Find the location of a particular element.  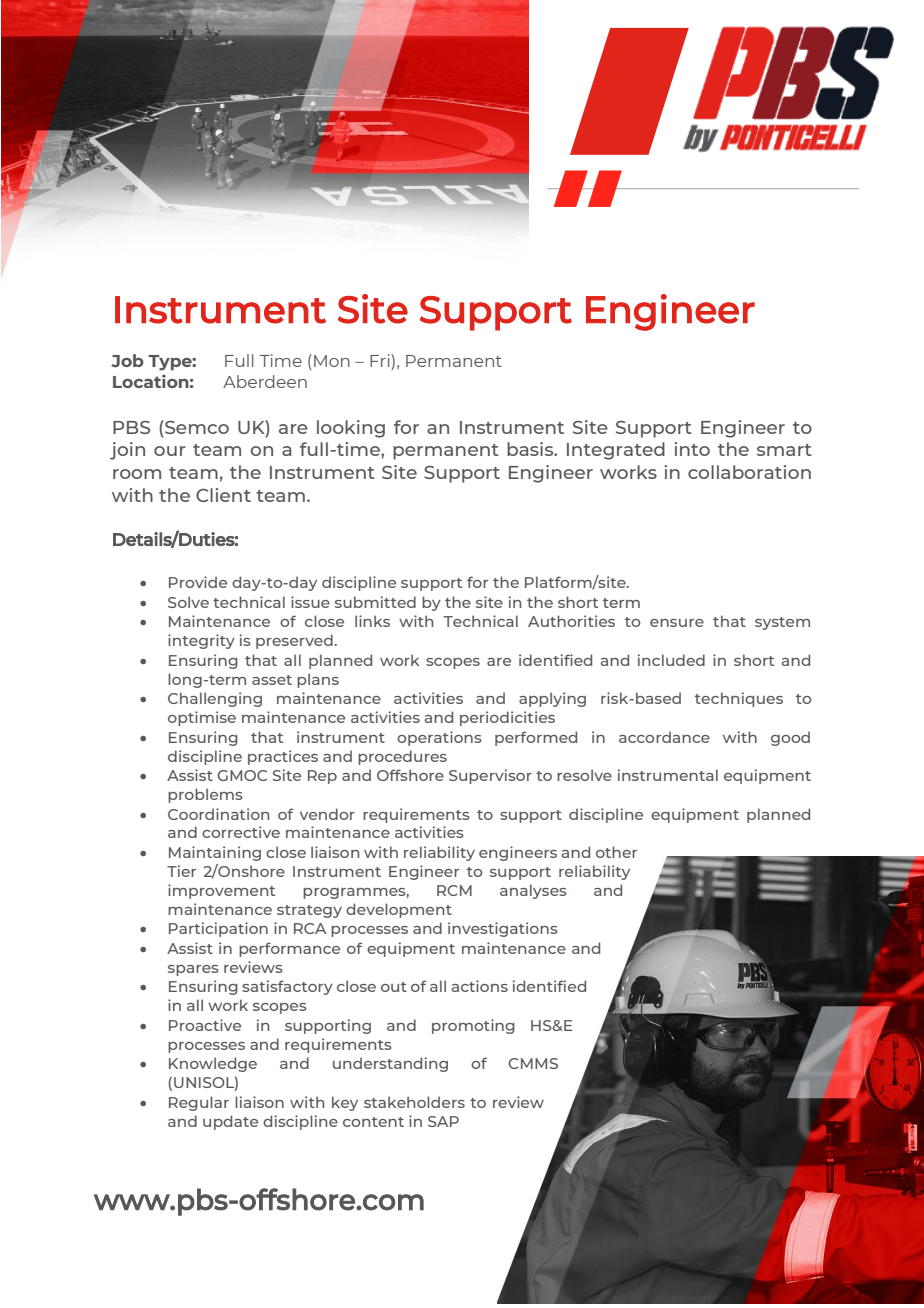

promoting is located at coordinates (473, 1026).
